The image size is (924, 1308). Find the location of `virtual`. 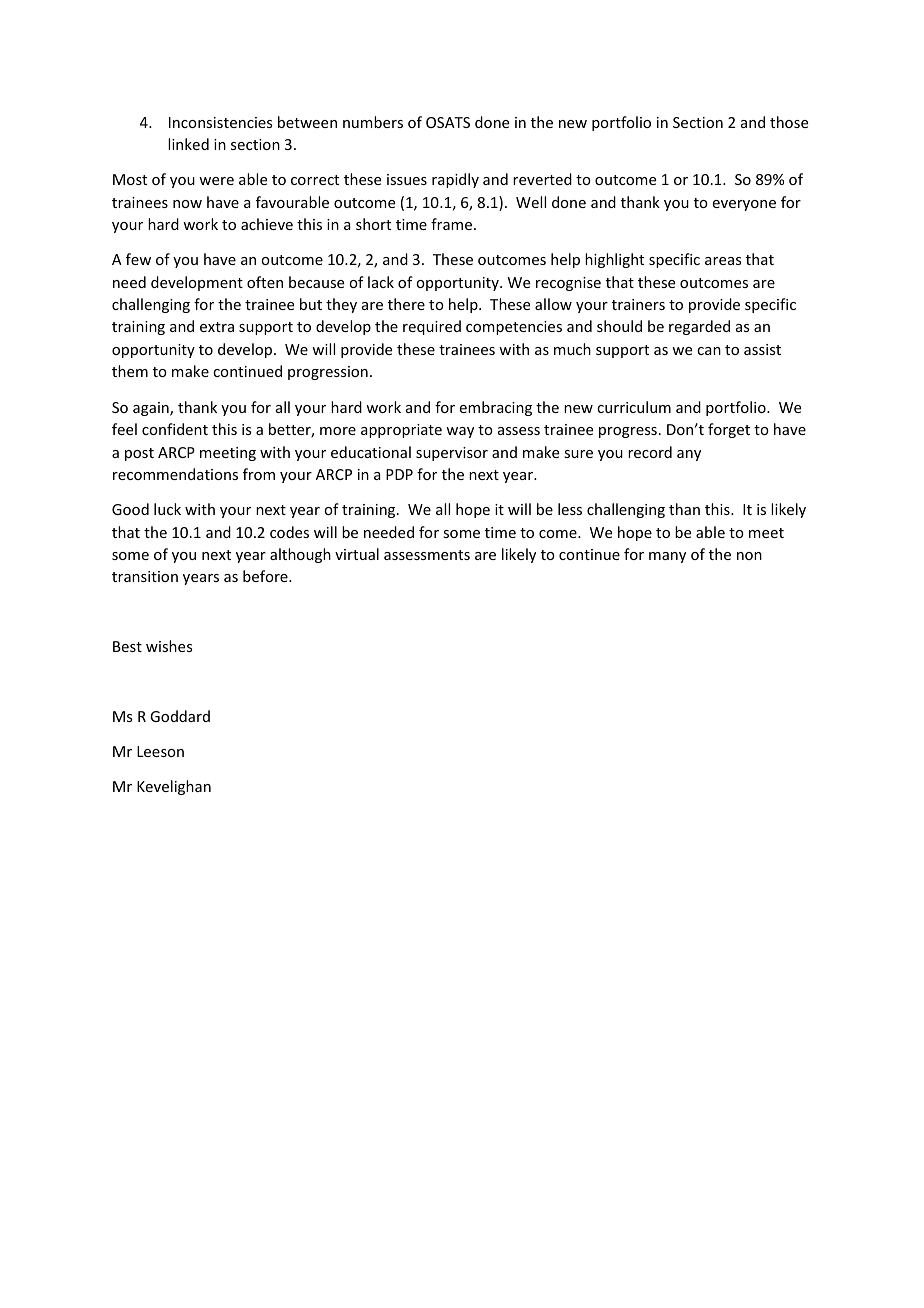

virtual is located at coordinates (357, 554).
